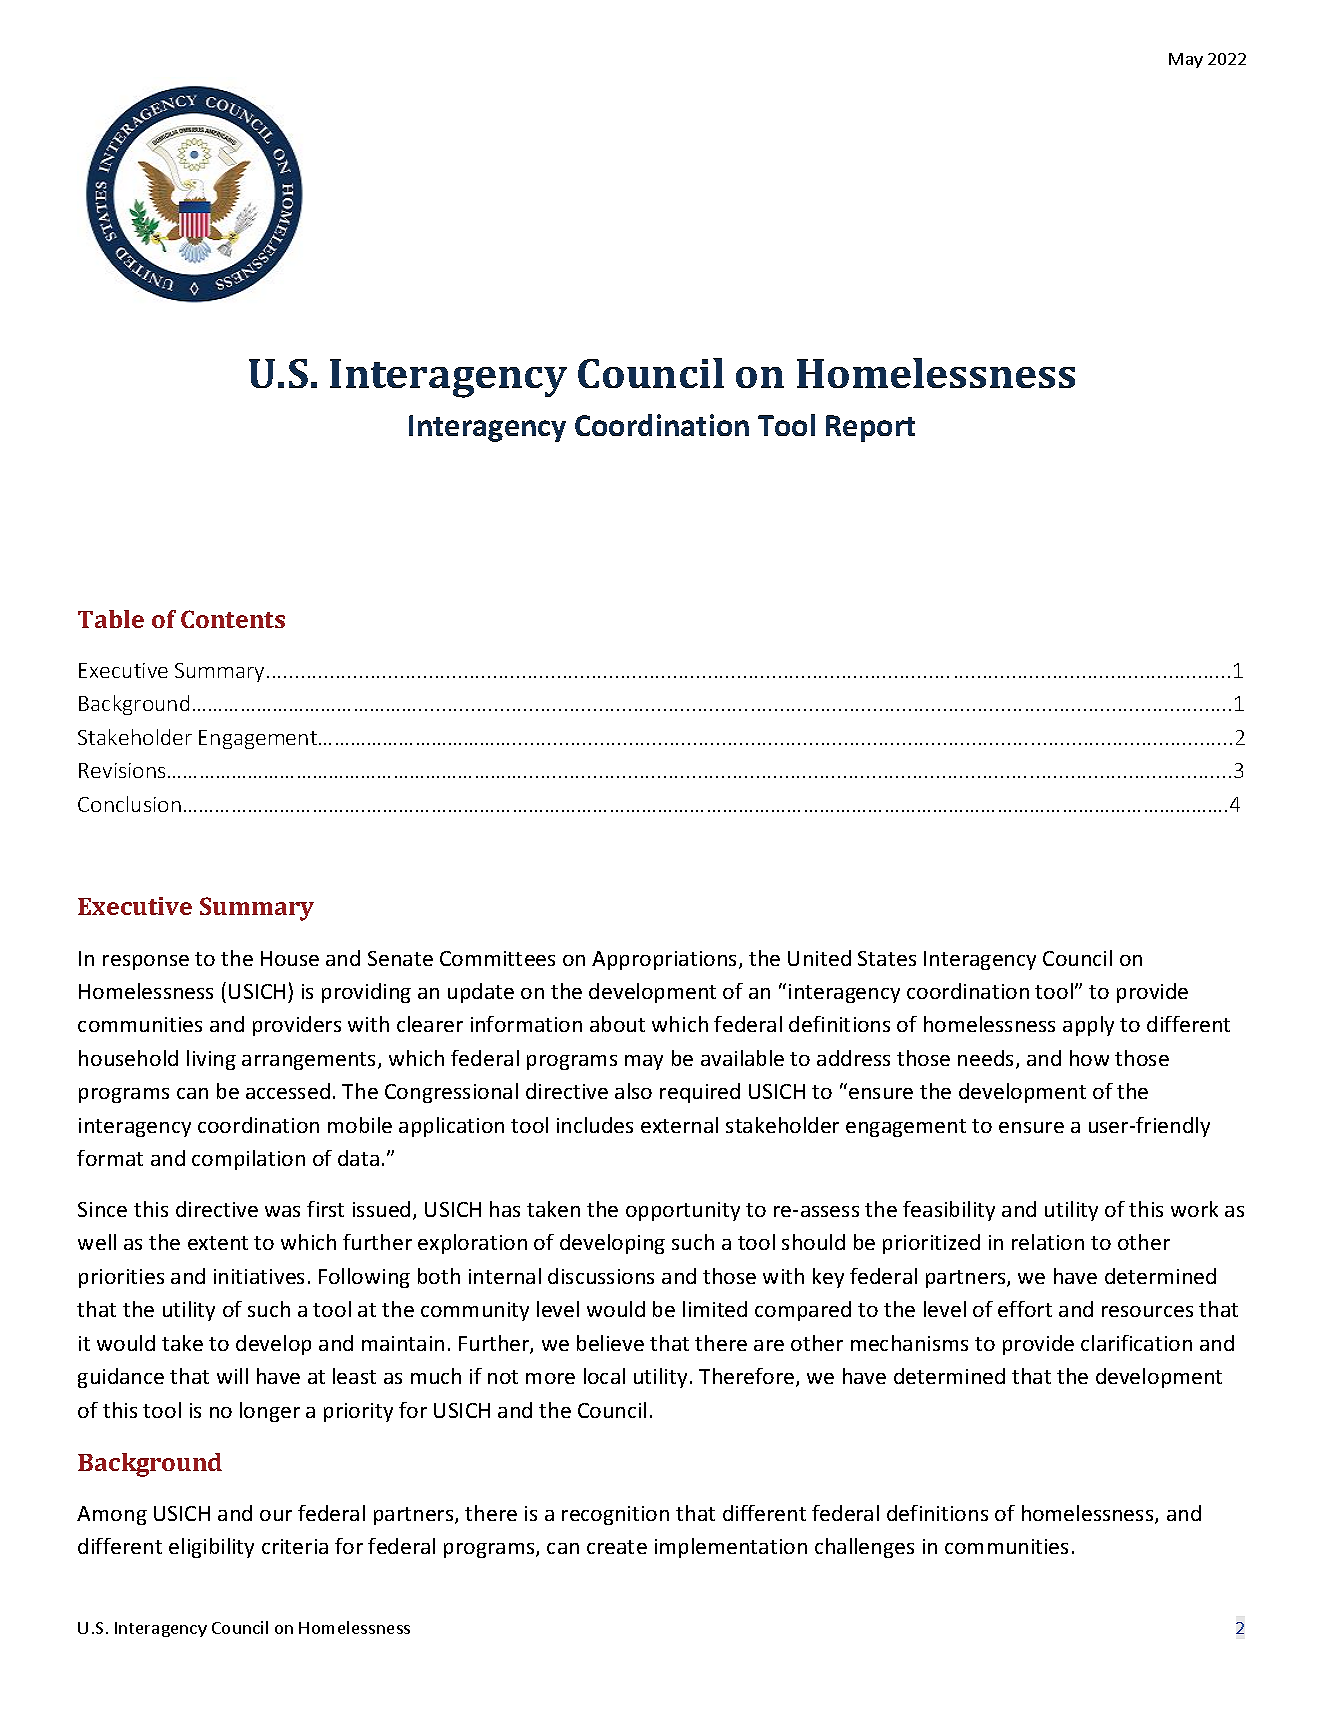 The image size is (1325, 1715). What do you see at coordinates (819, 958) in the image?
I see `United` at bounding box center [819, 958].
